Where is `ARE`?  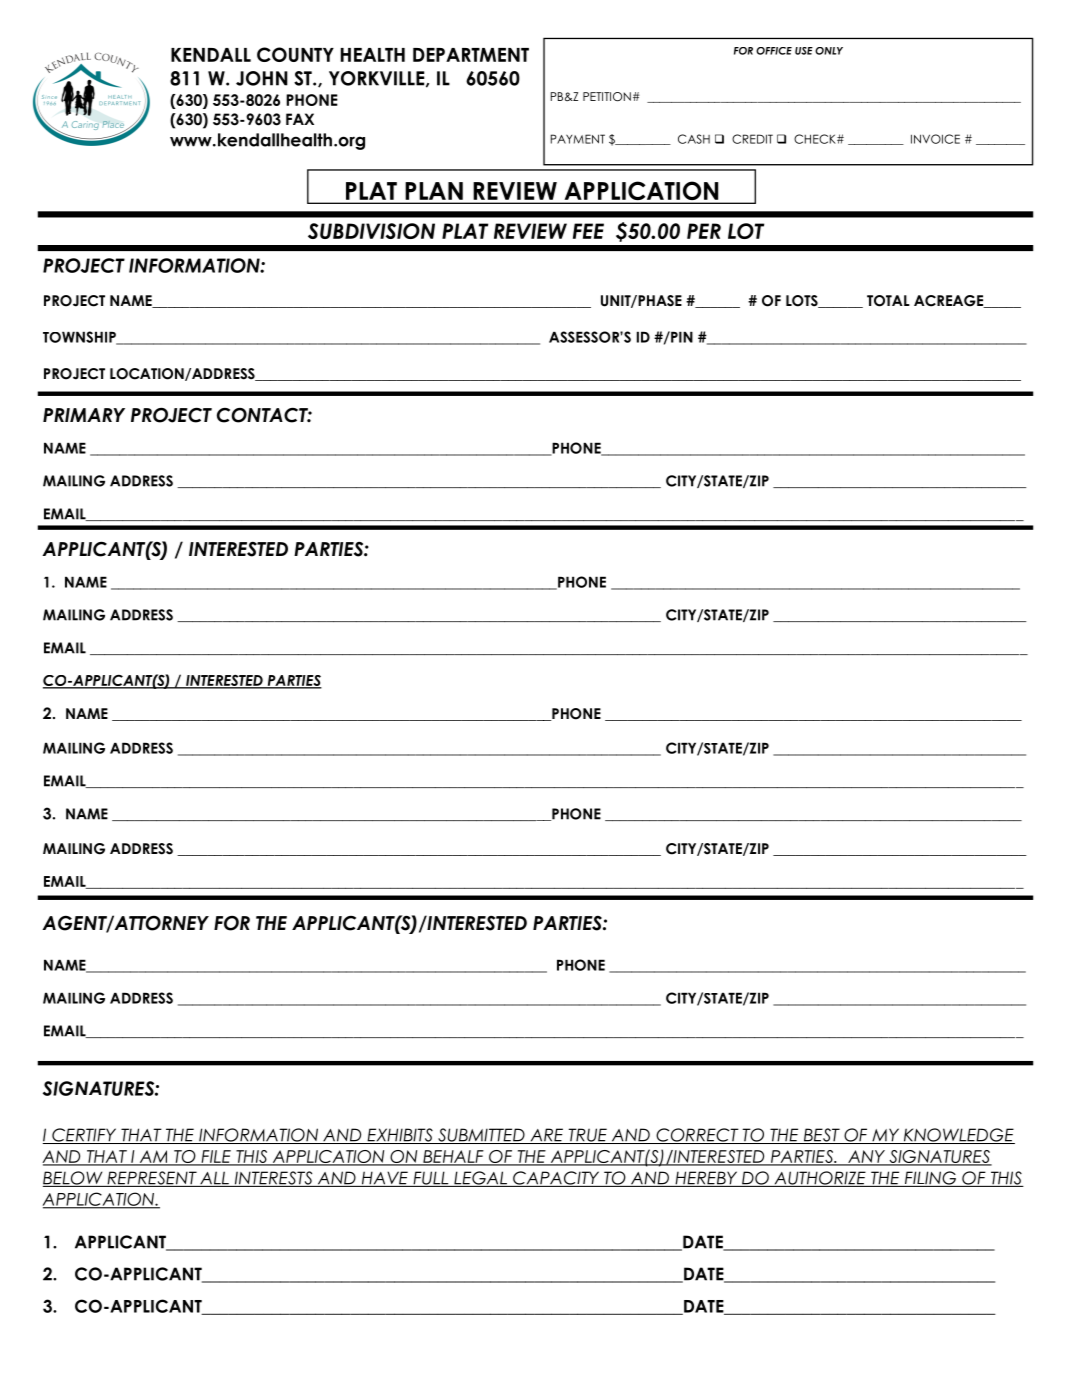
ARE is located at coordinates (546, 1136).
